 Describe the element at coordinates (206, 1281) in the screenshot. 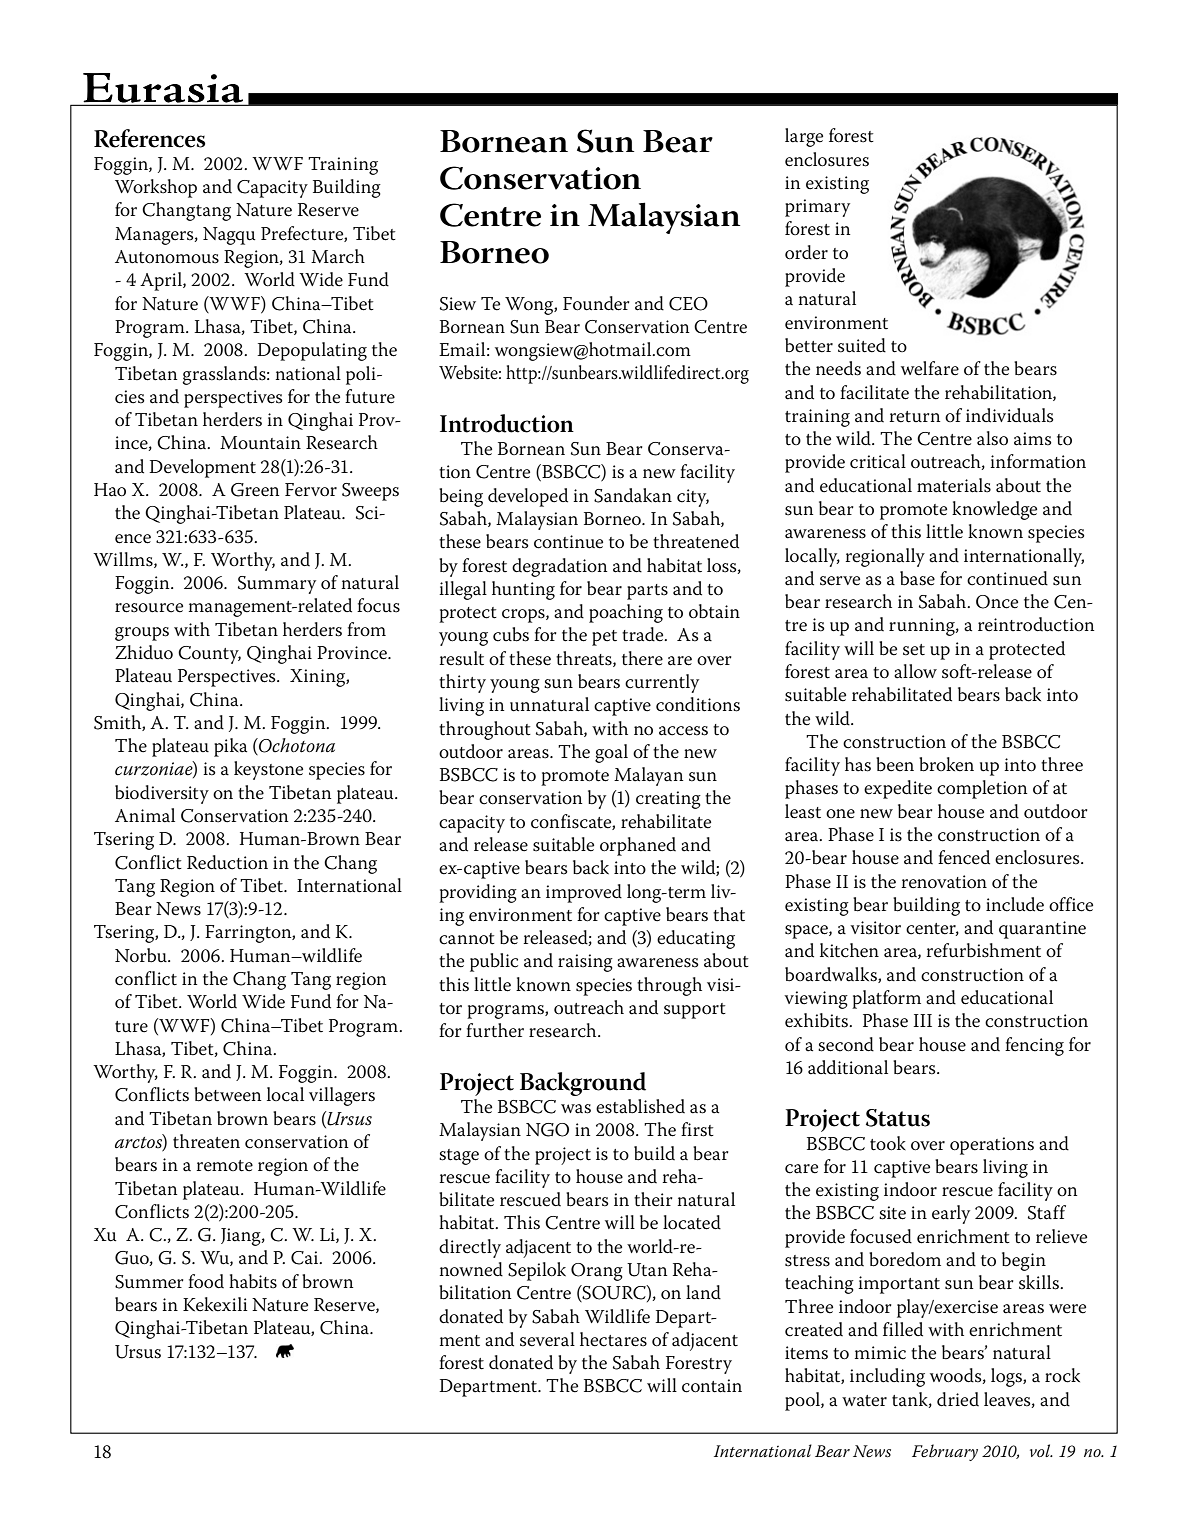

I see `food` at that location.
